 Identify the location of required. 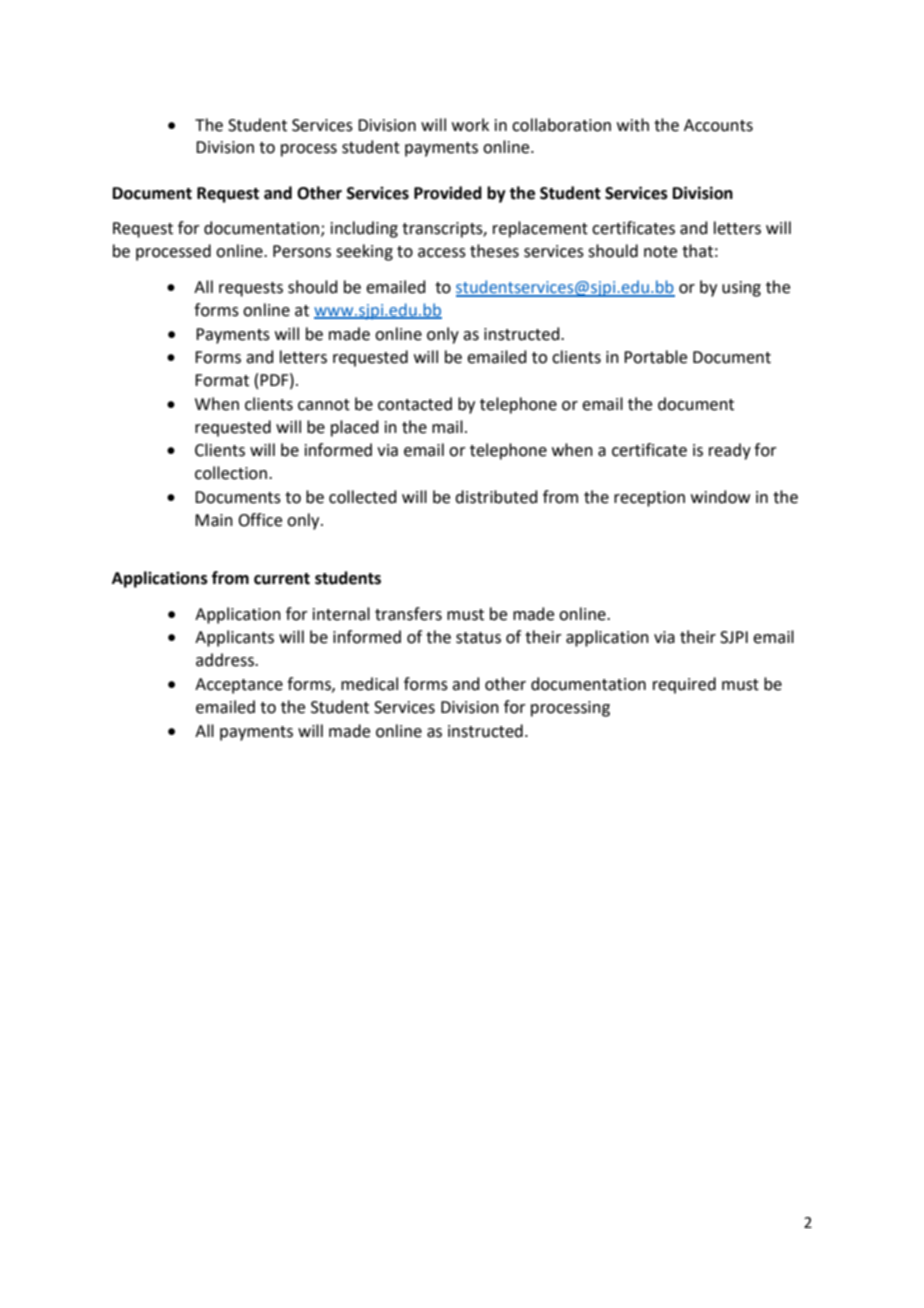
(684, 685).
